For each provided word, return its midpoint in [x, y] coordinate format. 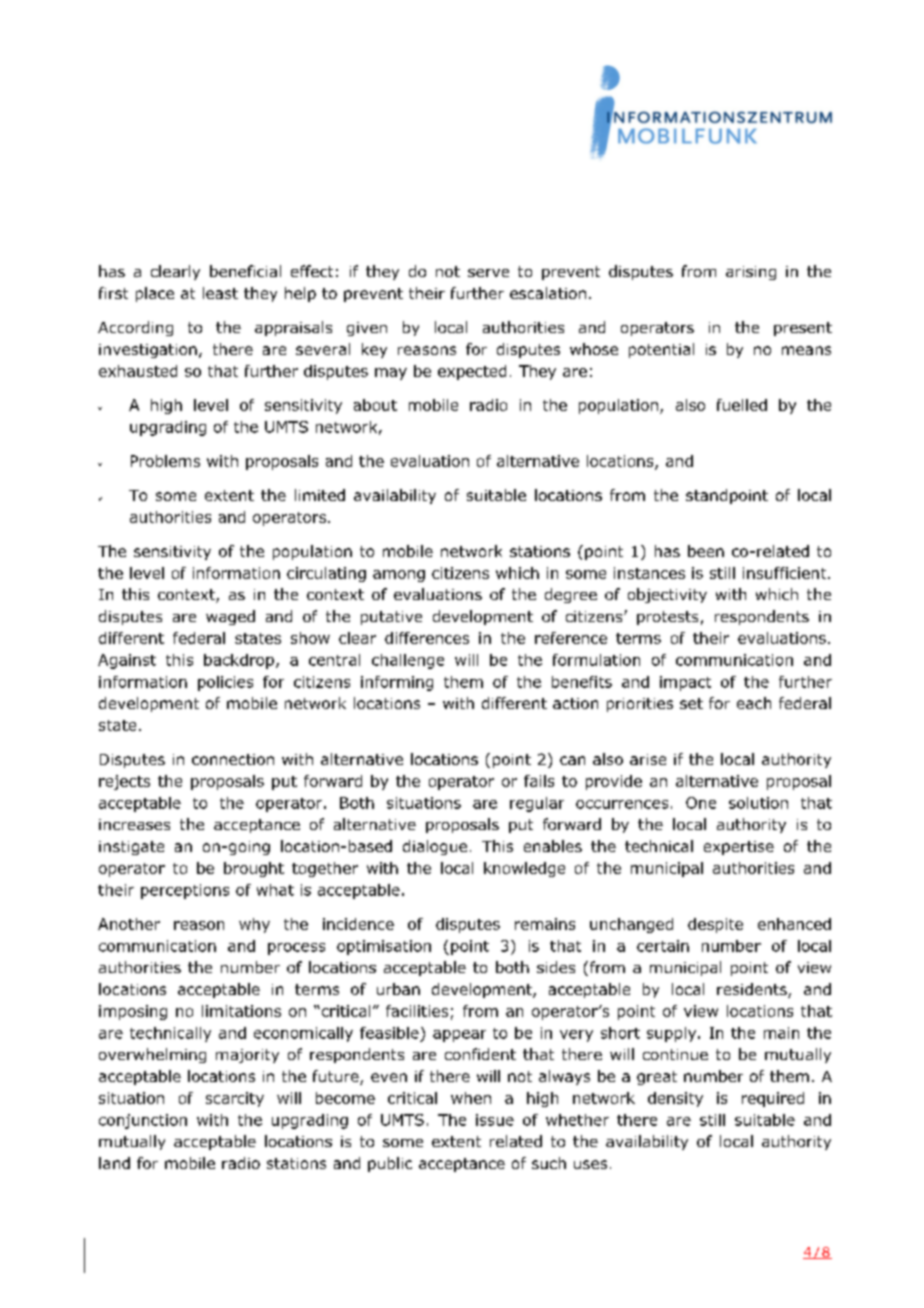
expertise [739, 848]
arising [751, 273]
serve [488, 273]
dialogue [435, 847]
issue [495, 1120]
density [675, 1099]
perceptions [185, 891]
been [706, 551]
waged [230, 617]
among [399, 576]
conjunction [143, 1121]
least [220, 293]
